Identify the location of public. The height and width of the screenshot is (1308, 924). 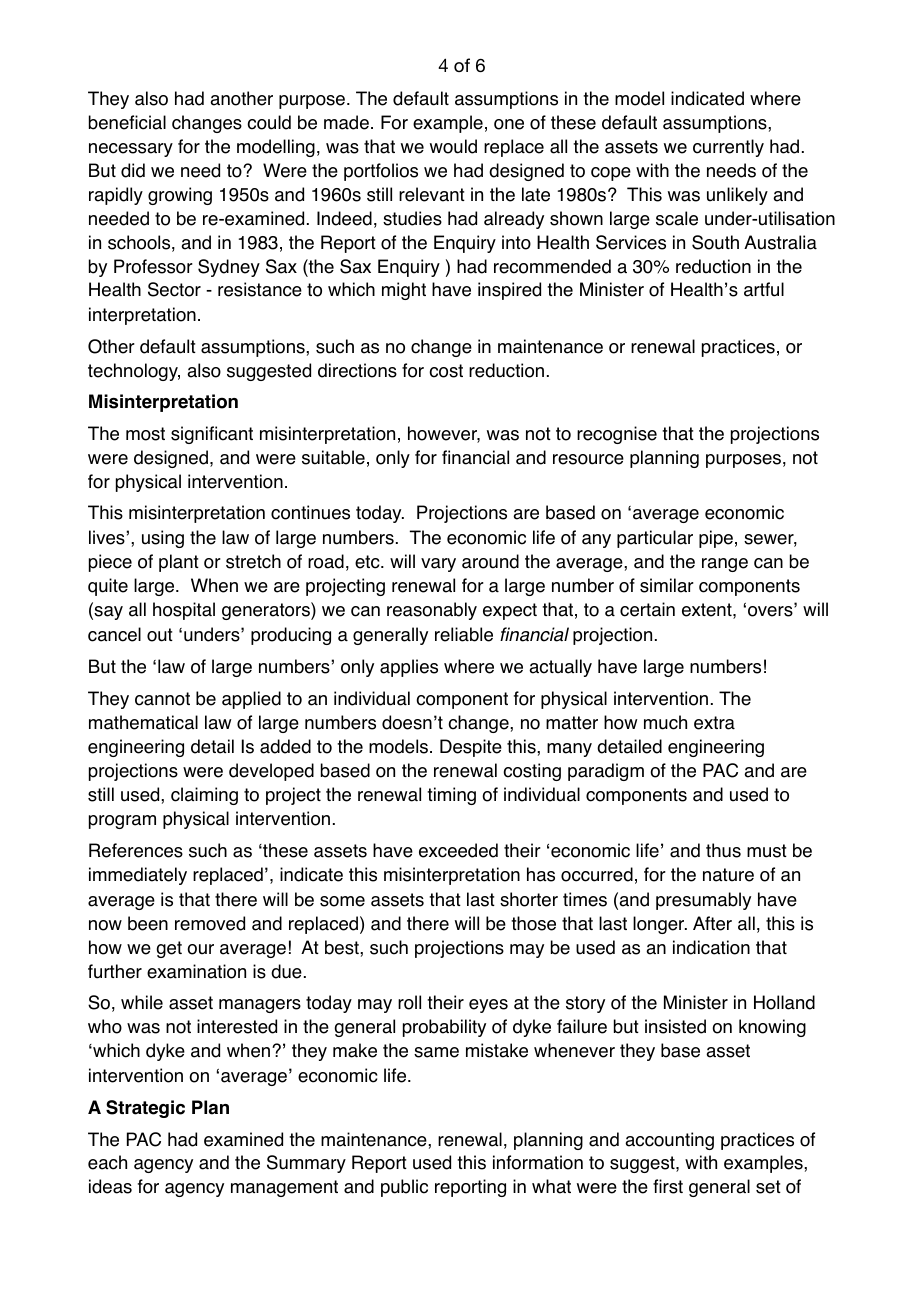
(404, 1188).
